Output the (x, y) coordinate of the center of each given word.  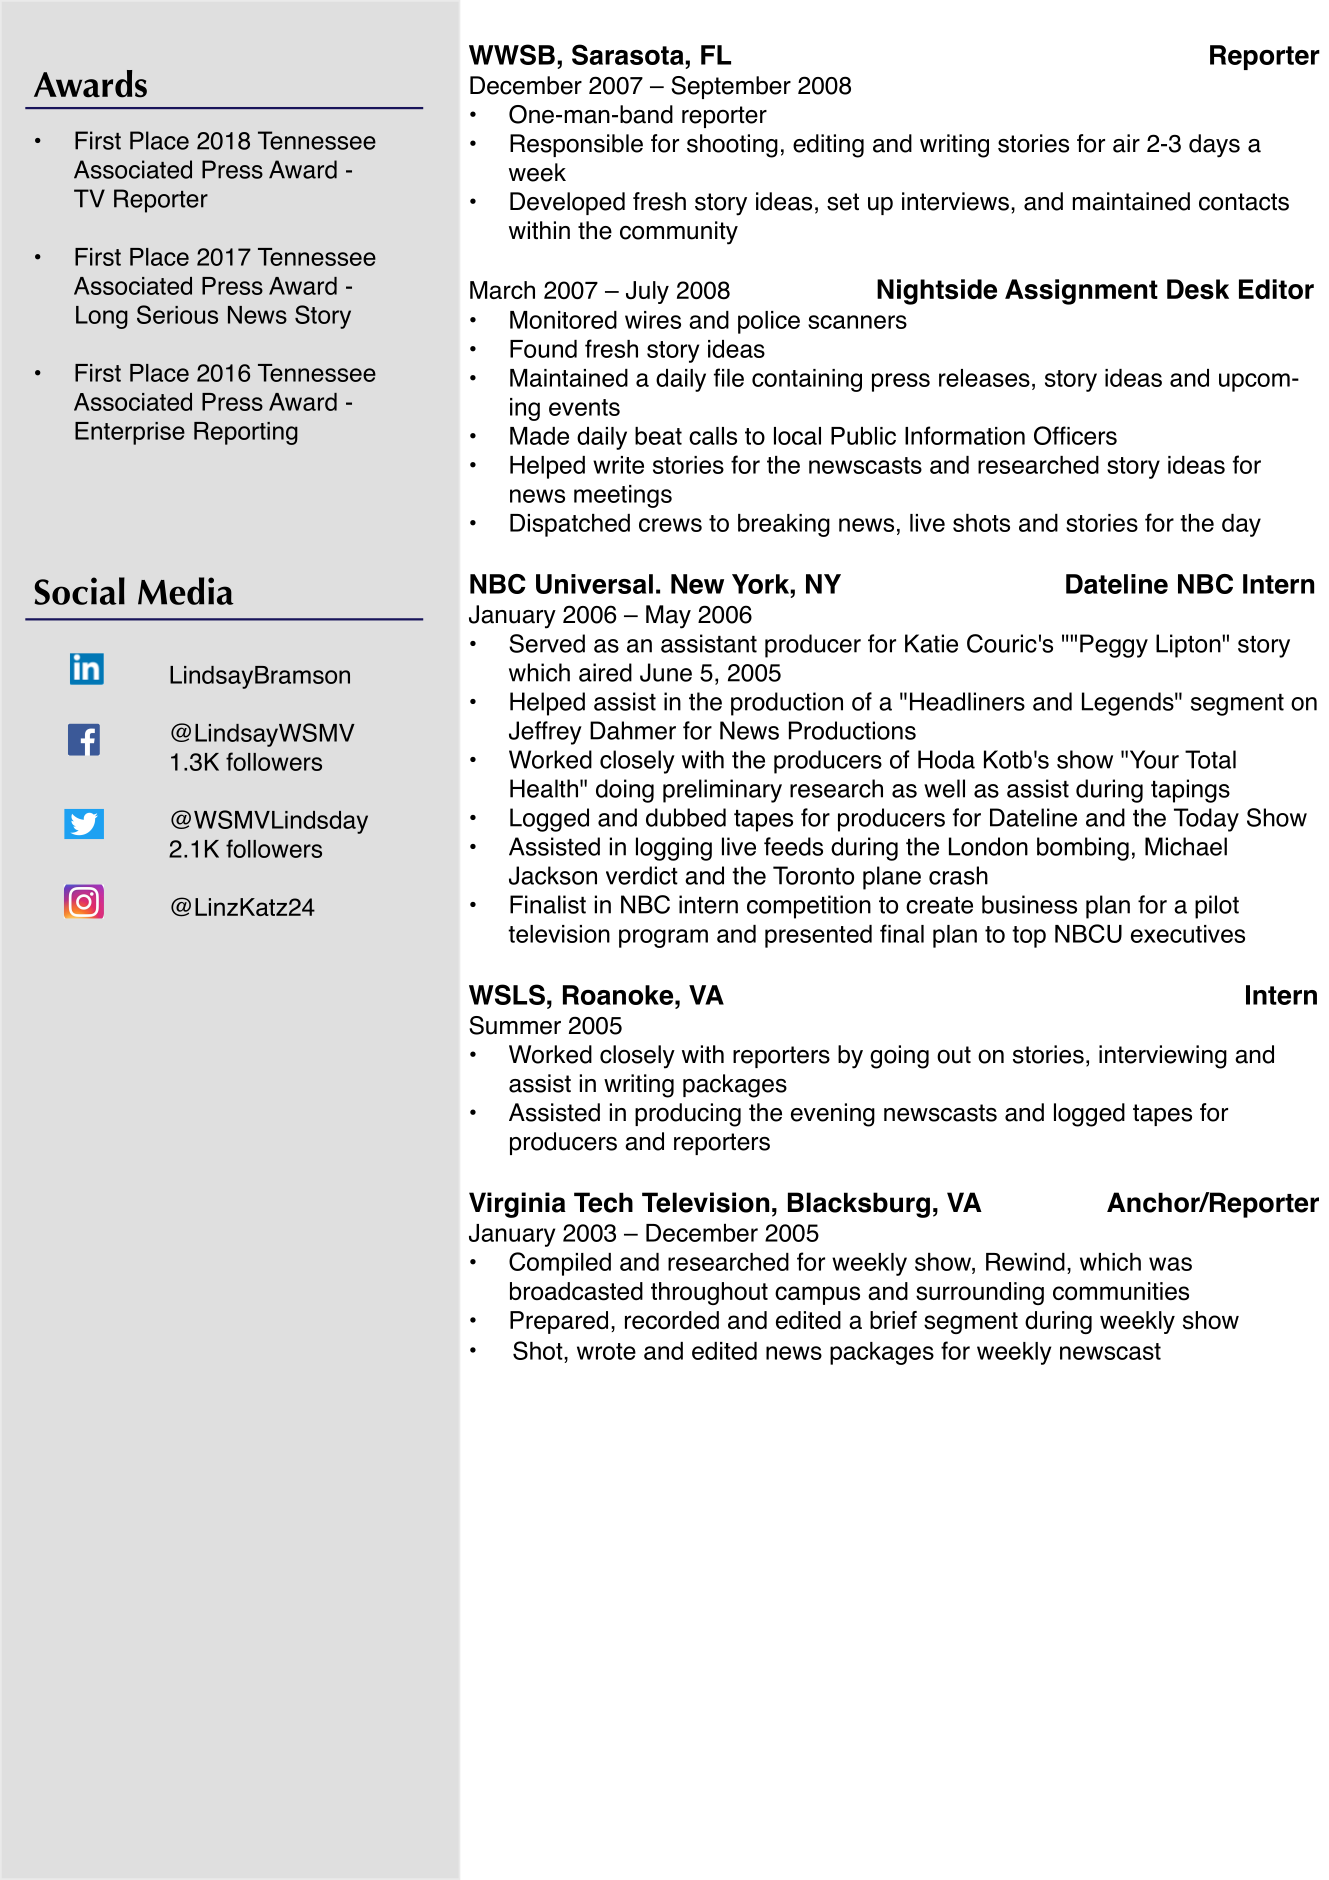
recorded (672, 1320)
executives (1188, 934)
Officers (1075, 435)
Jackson (553, 875)
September (731, 87)
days (1214, 146)
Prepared (559, 1322)
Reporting (246, 433)
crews (670, 525)
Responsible (576, 145)
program (663, 938)
